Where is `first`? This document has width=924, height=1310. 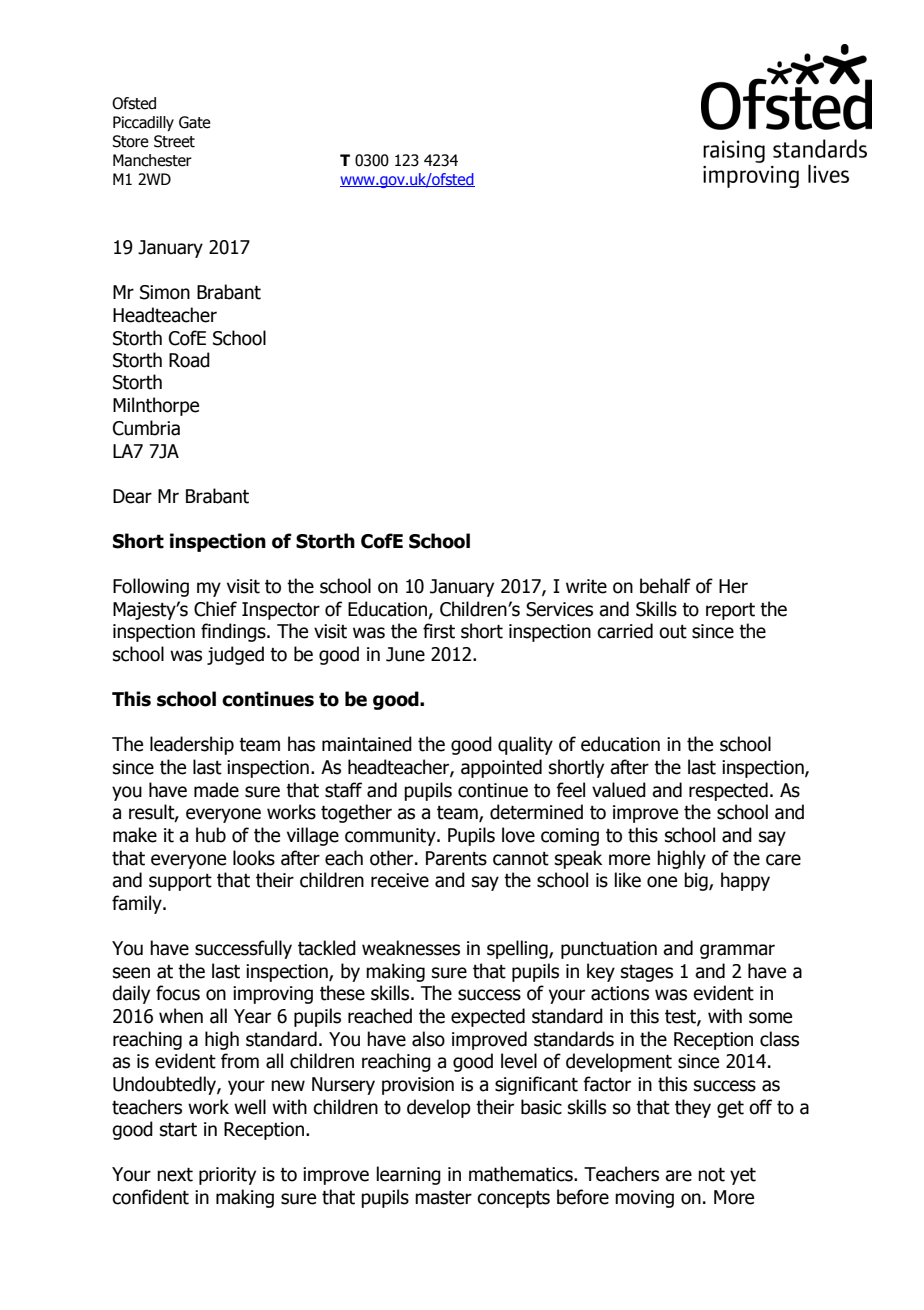 first is located at coordinates (439, 631).
